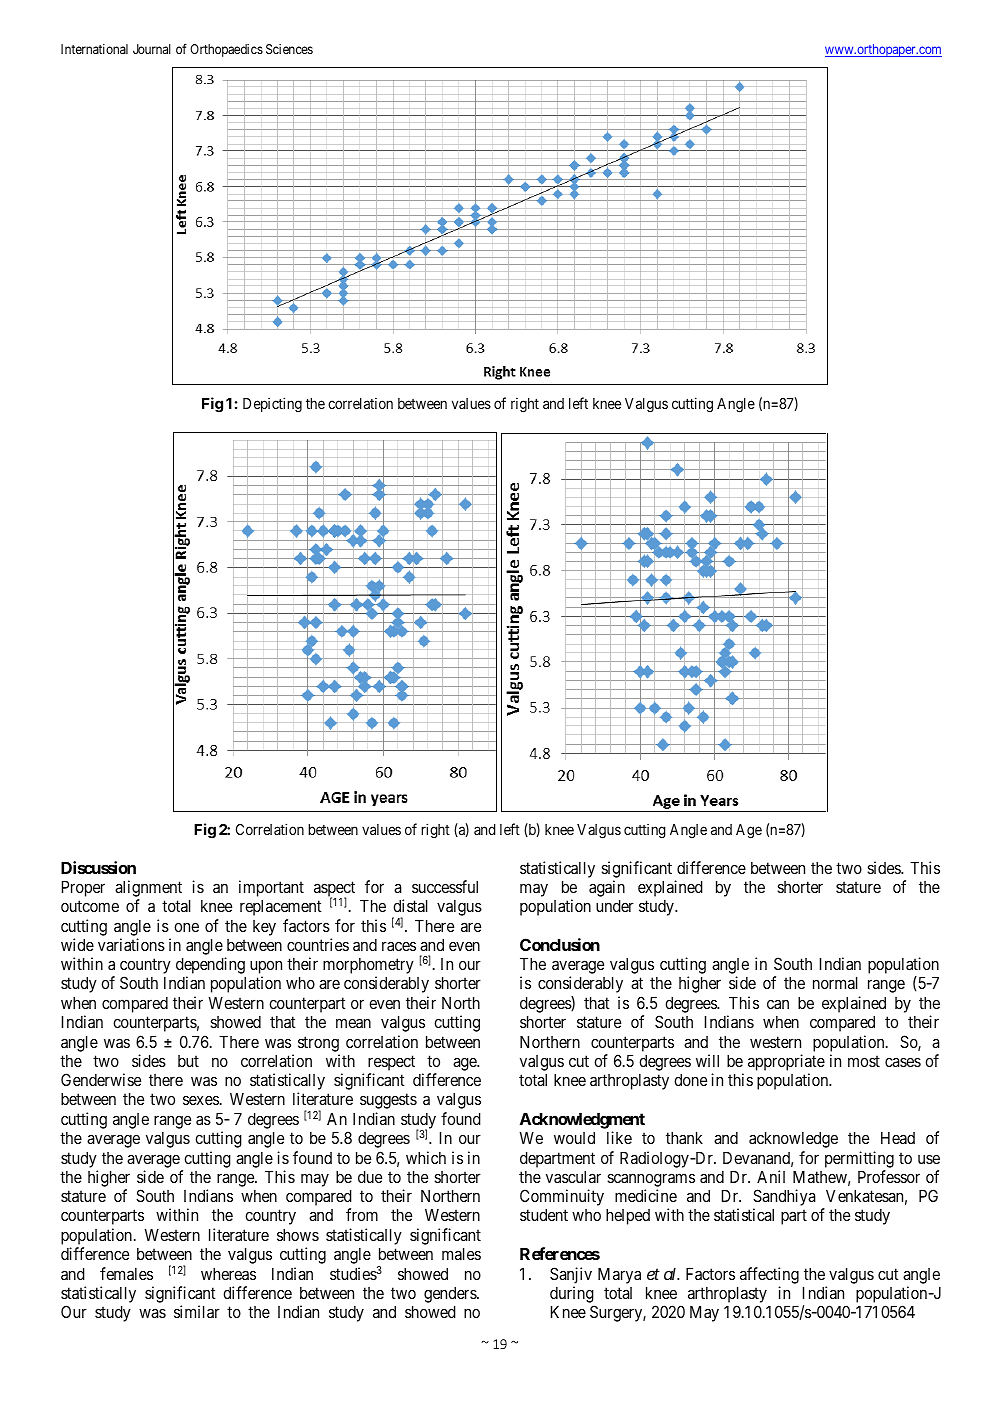 The height and width of the document is (1415, 1000). I want to click on Orthopaedics, so click(226, 50).
